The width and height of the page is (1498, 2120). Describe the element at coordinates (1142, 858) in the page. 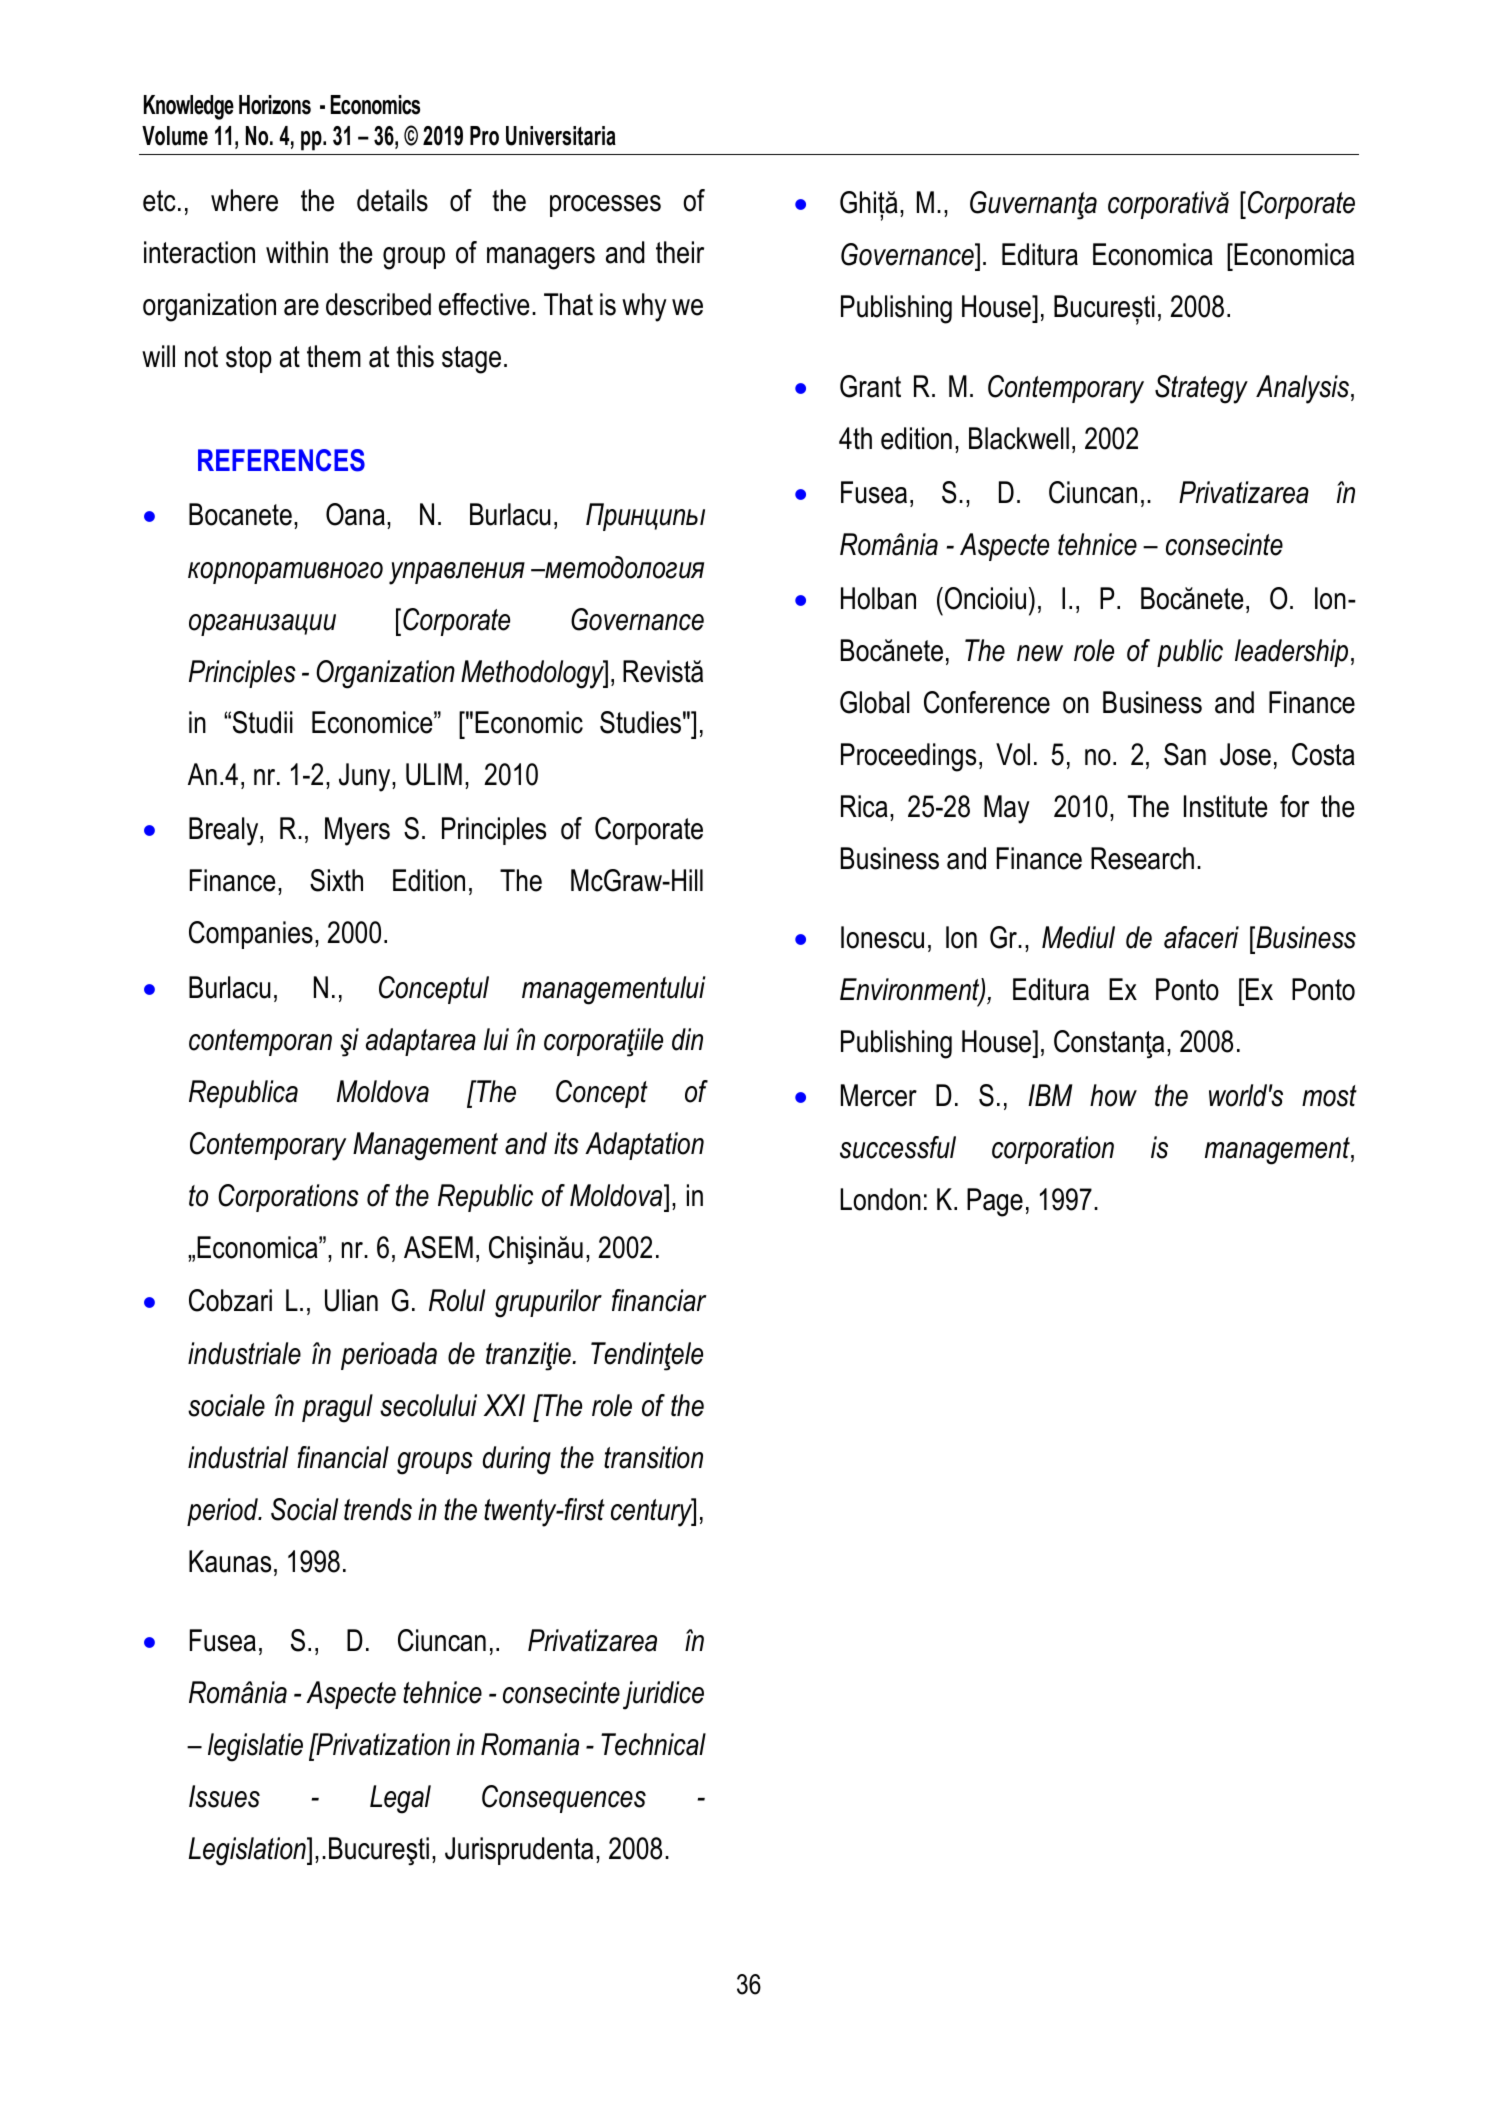

I see `Research` at that location.
